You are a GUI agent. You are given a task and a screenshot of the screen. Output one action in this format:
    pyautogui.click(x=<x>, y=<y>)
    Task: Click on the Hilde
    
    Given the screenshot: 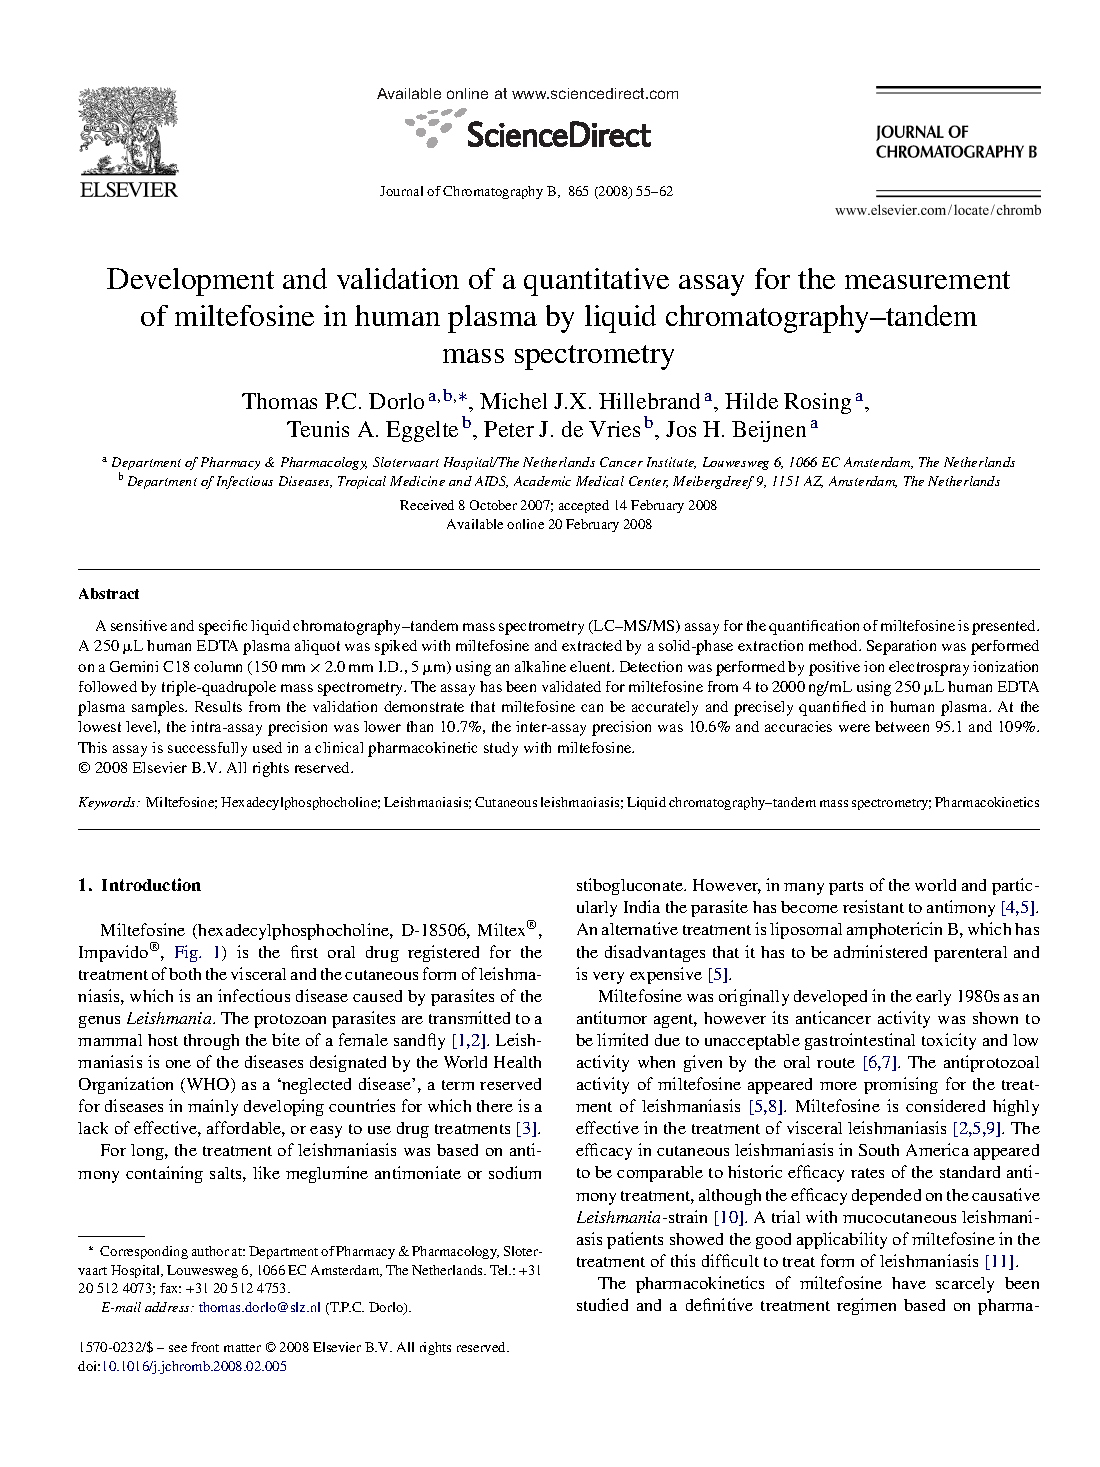 What is the action you would take?
    pyautogui.click(x=751, y=401)
